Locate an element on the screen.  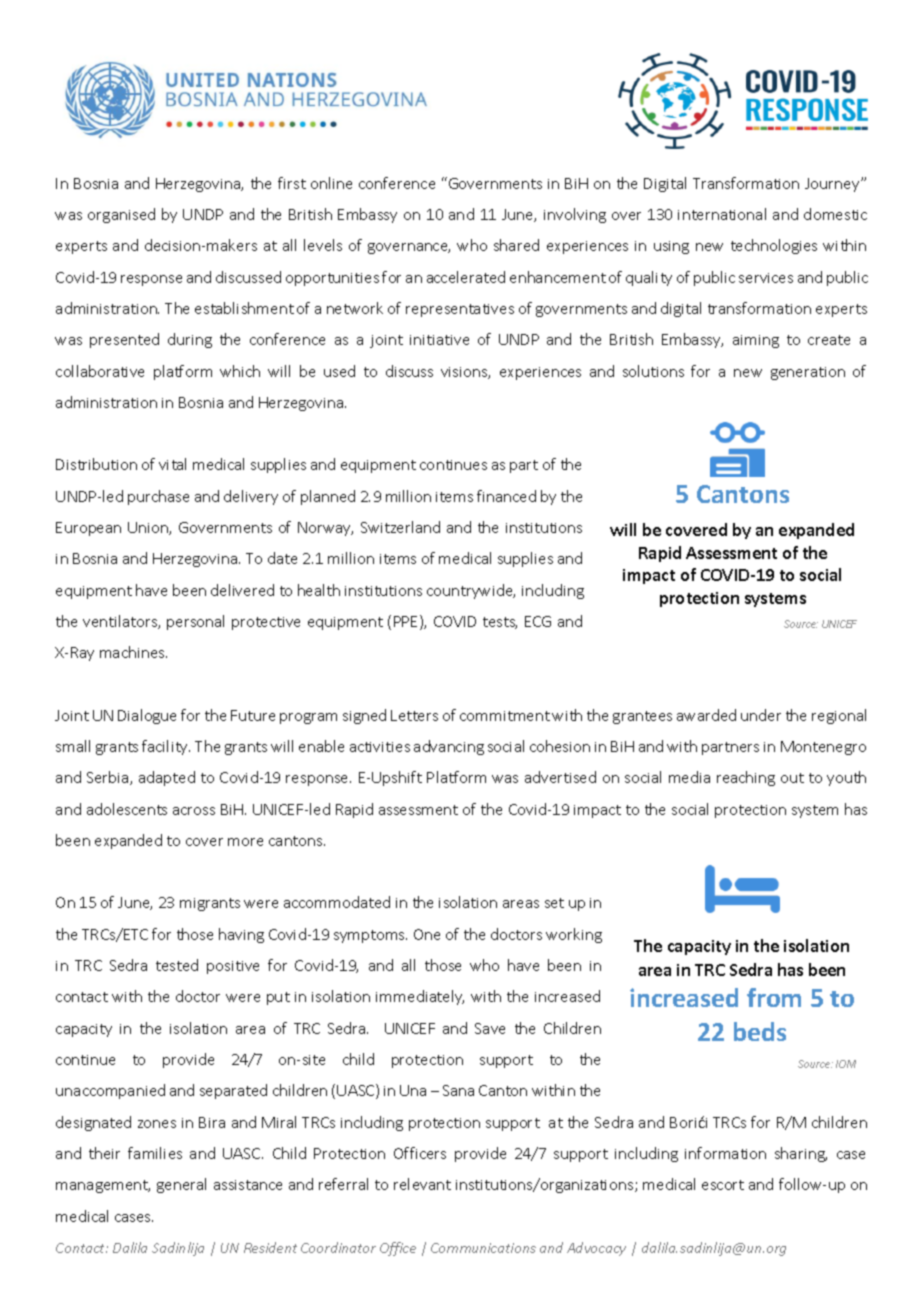
shared is located at coordinates (516, 245).
